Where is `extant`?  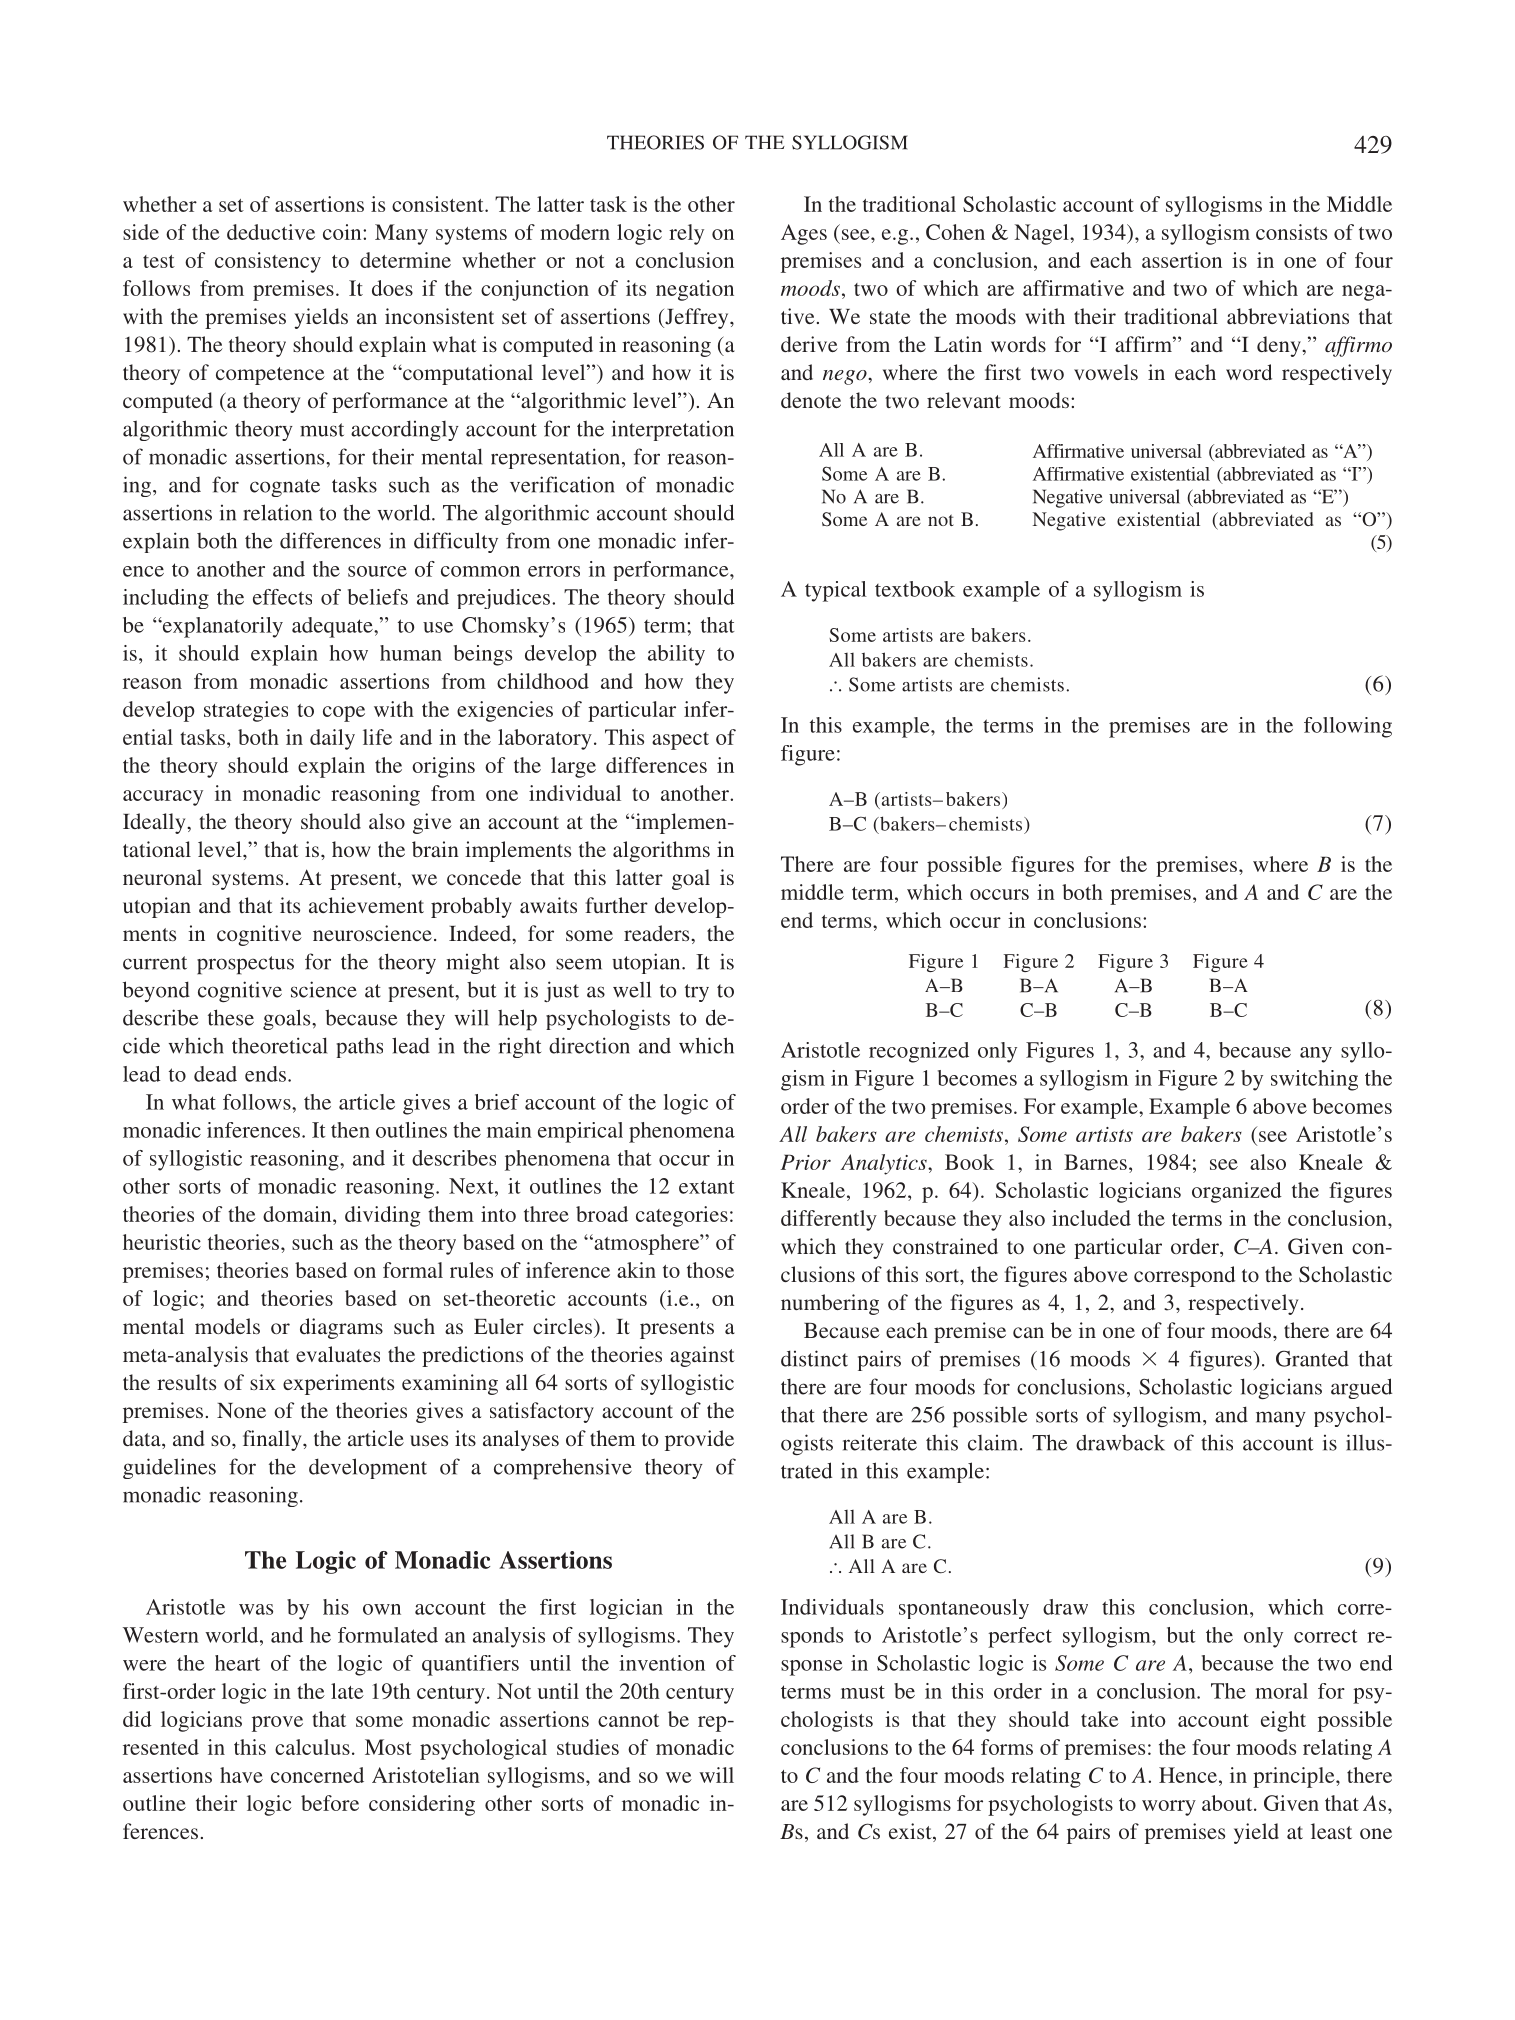
extant is located at coordinates (707, 1187).
